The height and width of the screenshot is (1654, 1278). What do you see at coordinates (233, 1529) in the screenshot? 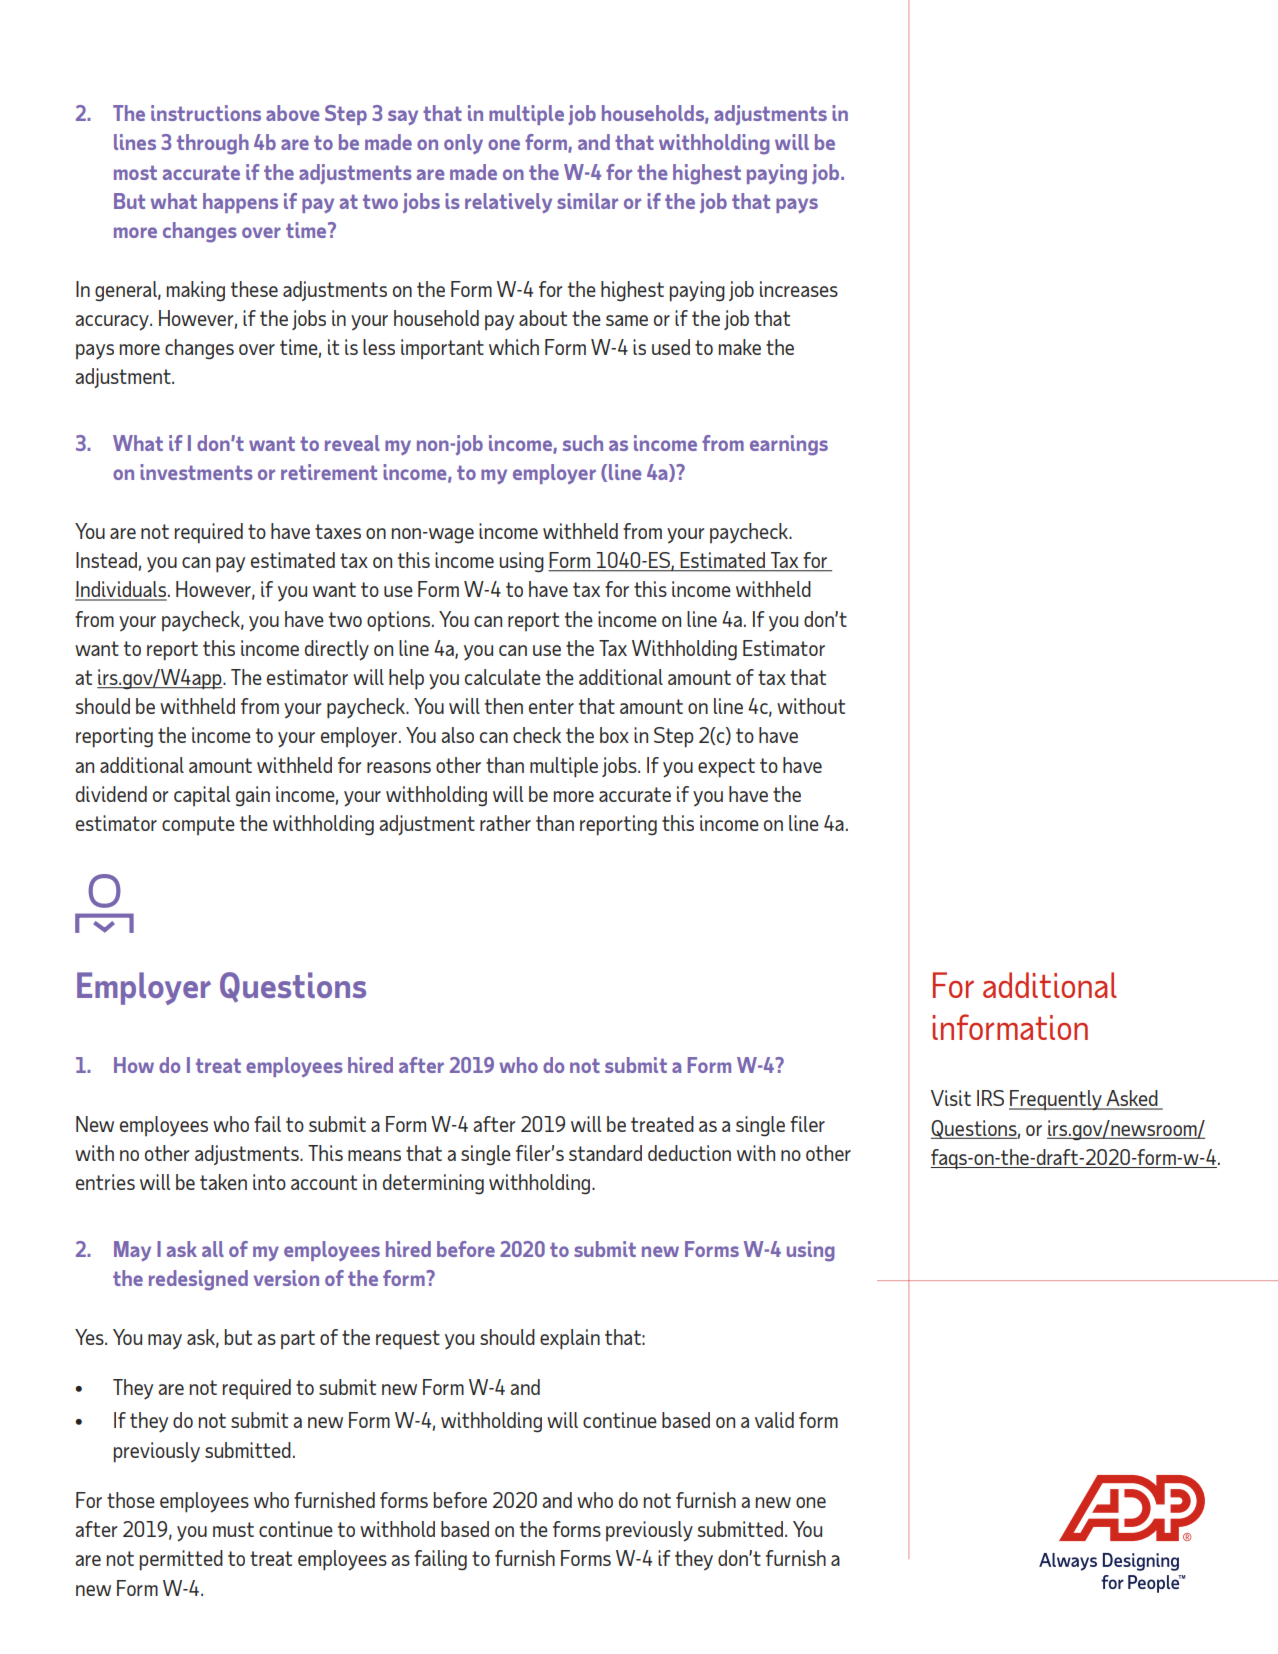
I see `must` at bounding box center [233, 1529].
